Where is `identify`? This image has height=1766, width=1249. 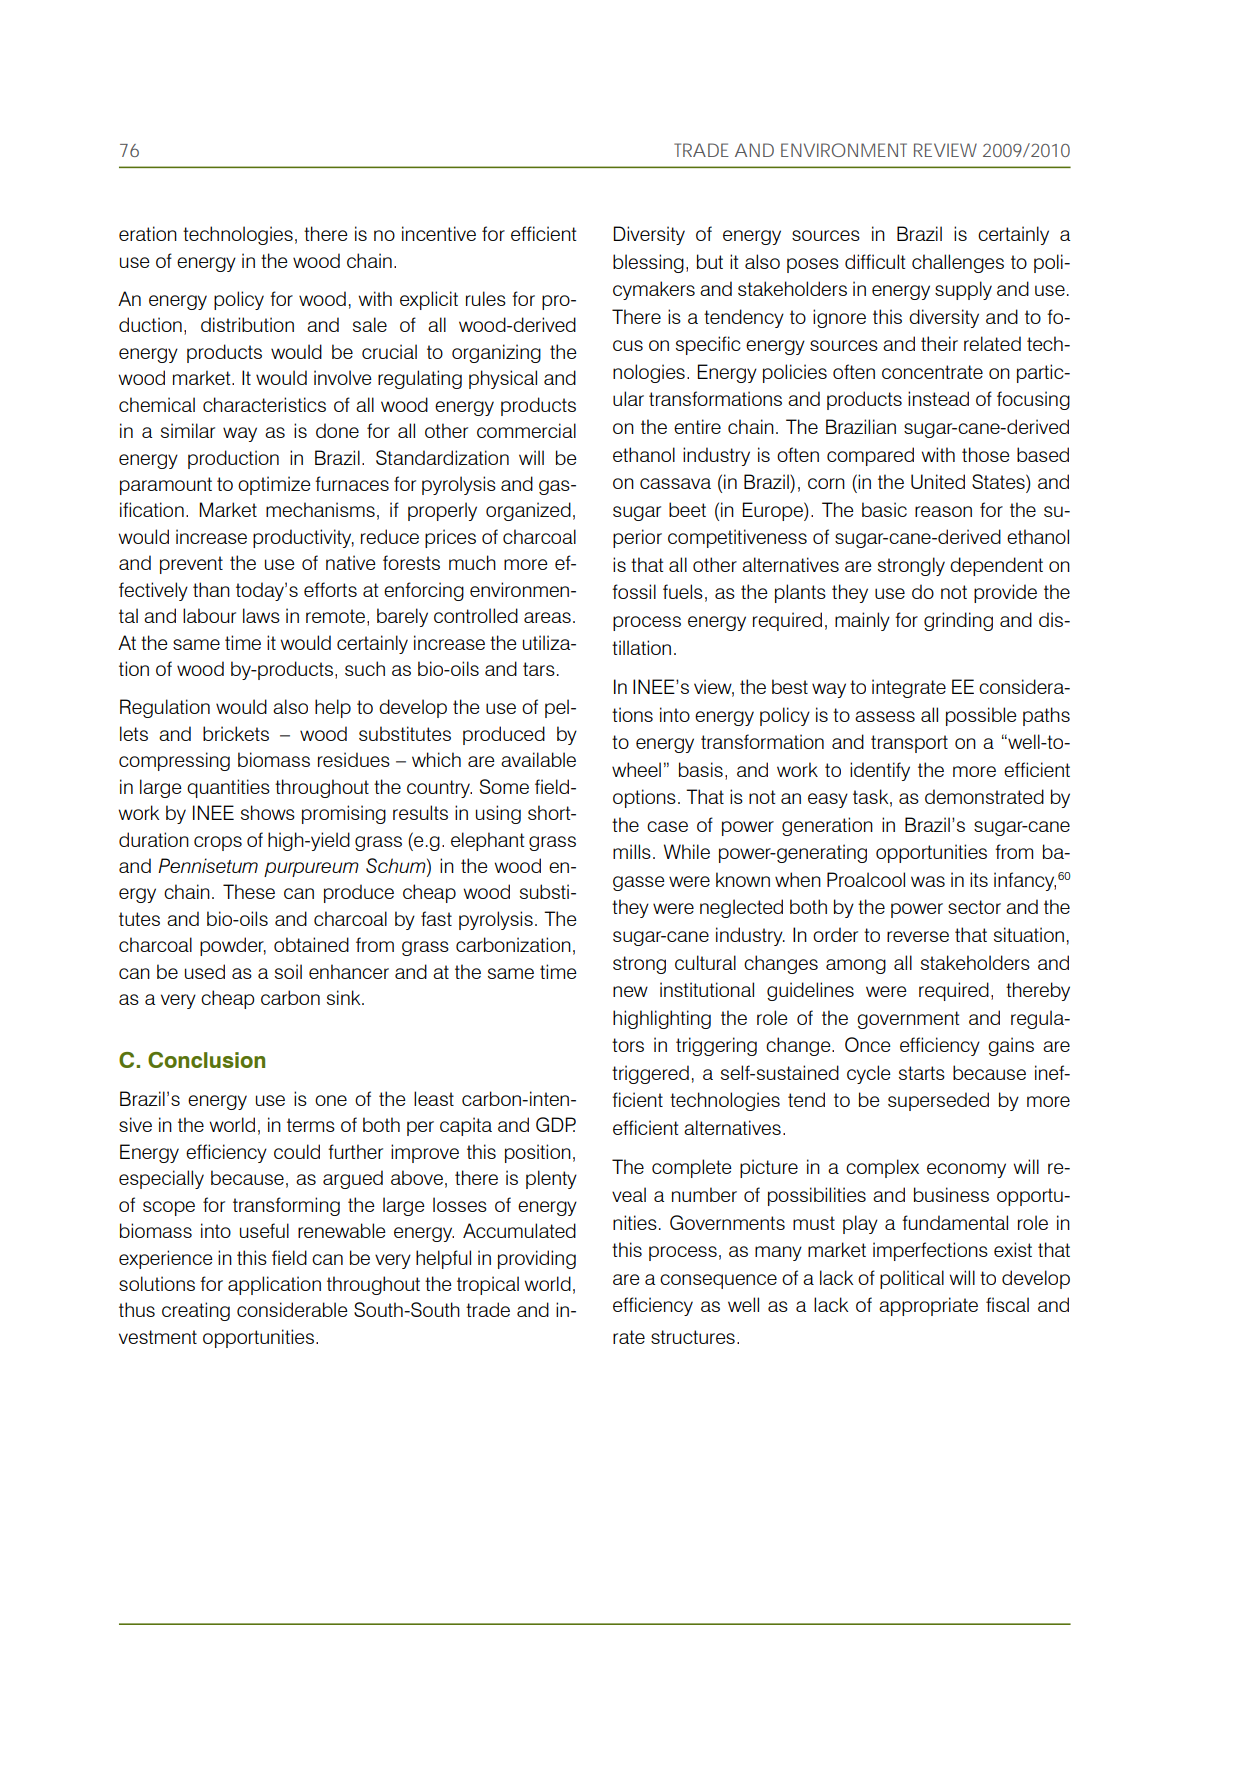 identify is located at coordinates (880, 771).
